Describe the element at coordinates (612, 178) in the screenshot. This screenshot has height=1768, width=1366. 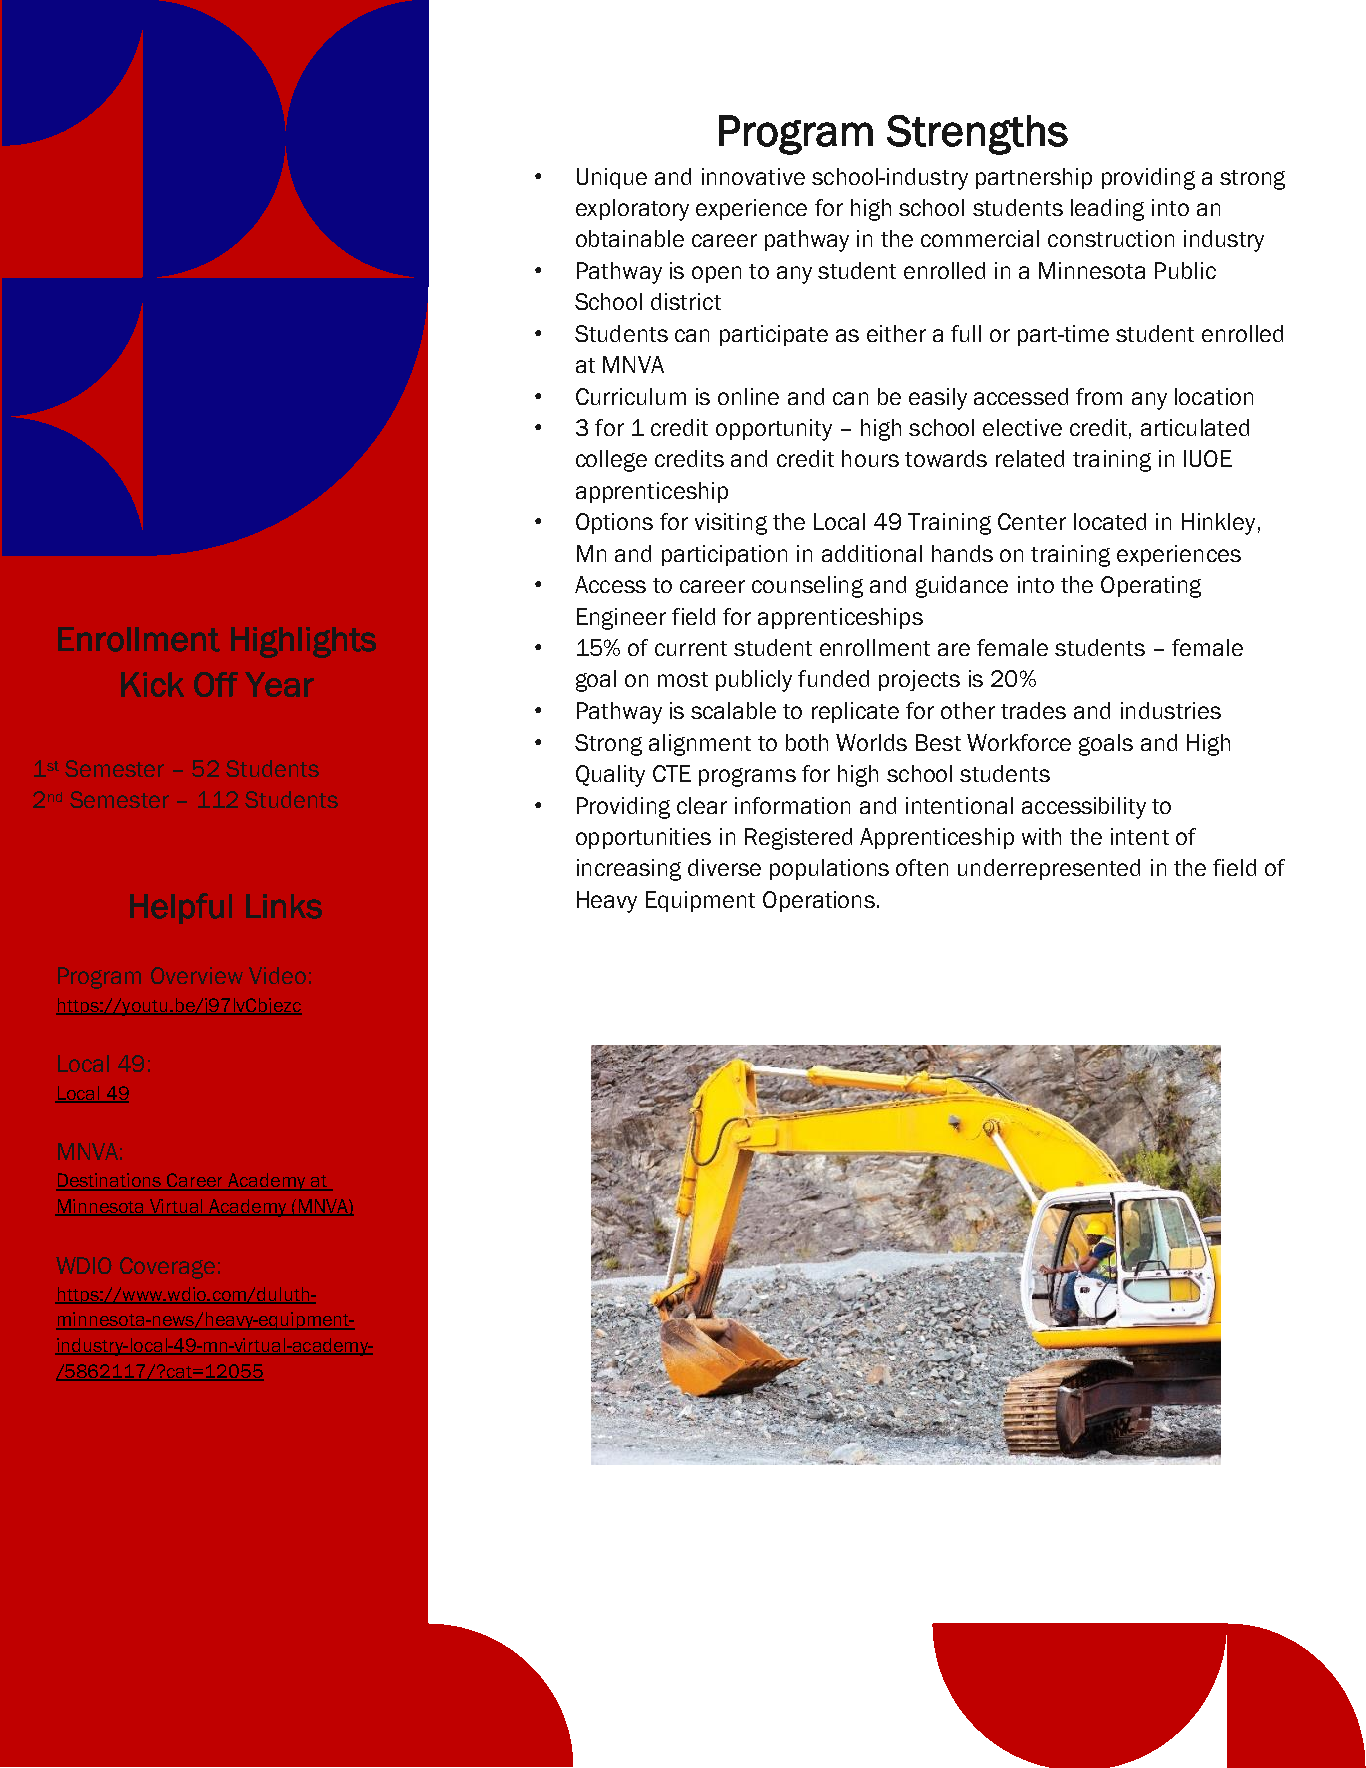
I see `Unique` at that location.
